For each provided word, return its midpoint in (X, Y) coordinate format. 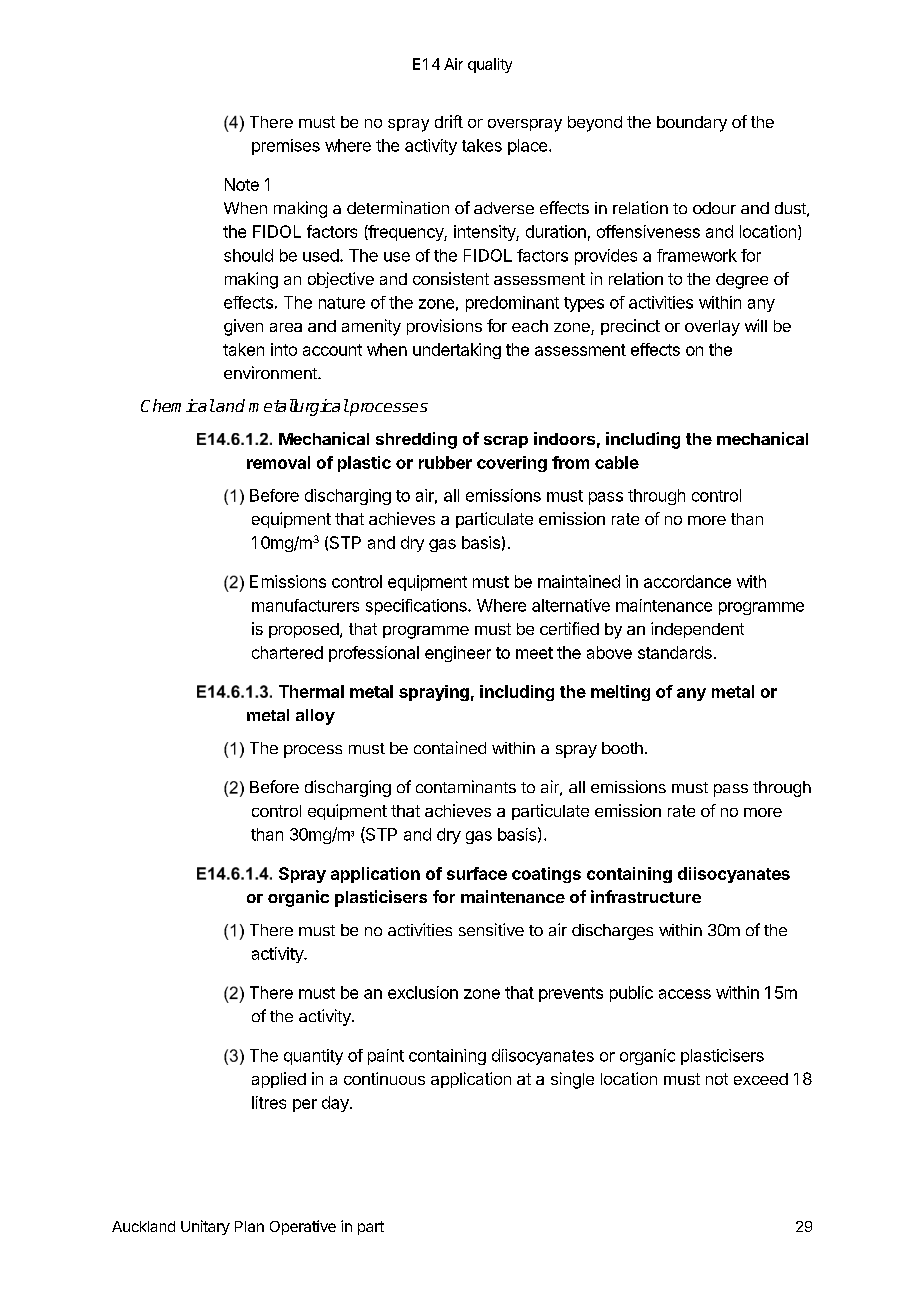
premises (286, 147)
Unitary (205, 1227)
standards (675, 652)
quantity (313, 1057)
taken (243, 349)
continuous (384, 1078)
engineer (458, 654)
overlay (712, 328)
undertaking (457, 351)
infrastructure (646, 896)
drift (449, 121)
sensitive (491, 929)
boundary (692, 124)
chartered (287, 652)
